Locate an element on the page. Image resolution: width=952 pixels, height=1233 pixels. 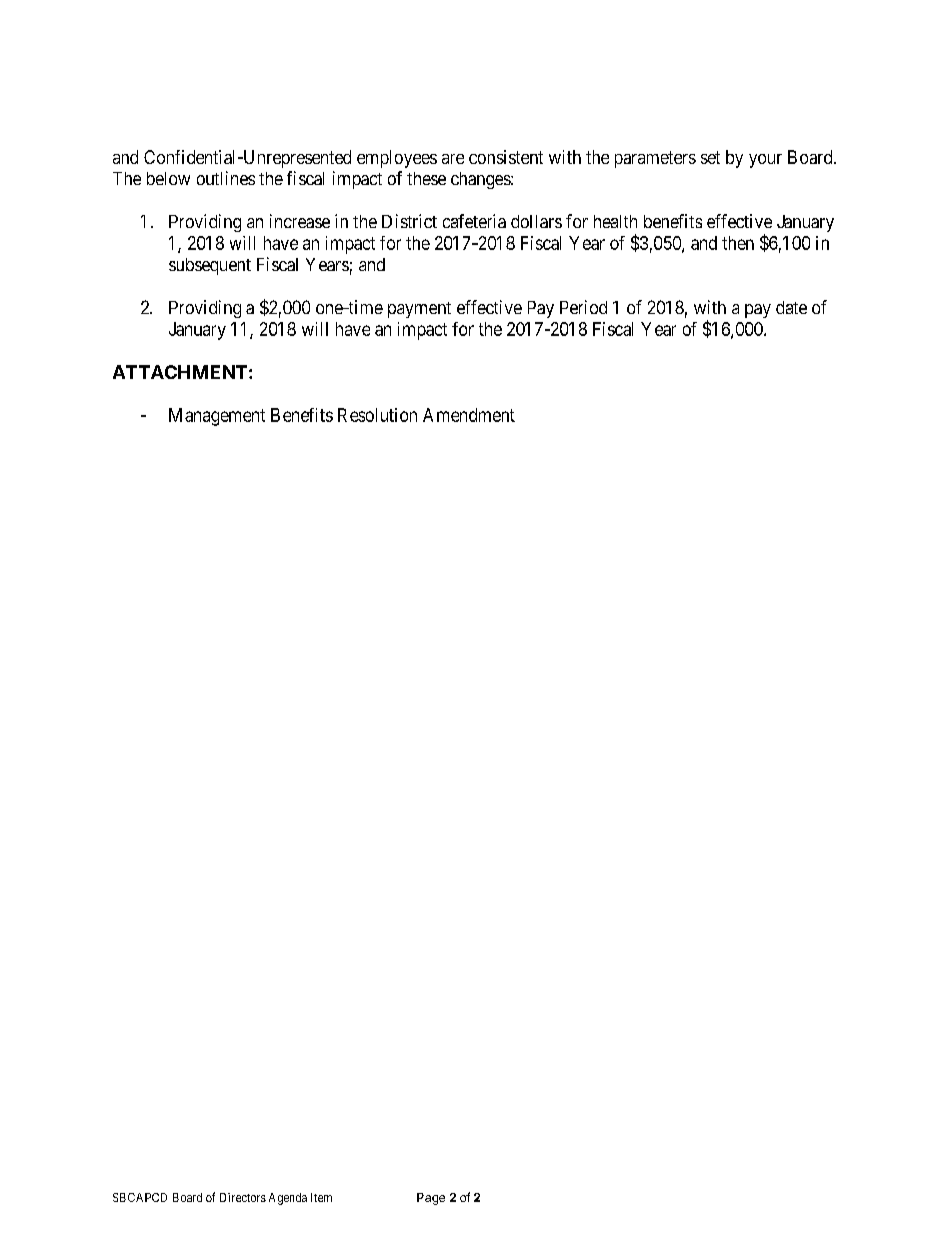
Page is located at coordinates (431, 1199).
